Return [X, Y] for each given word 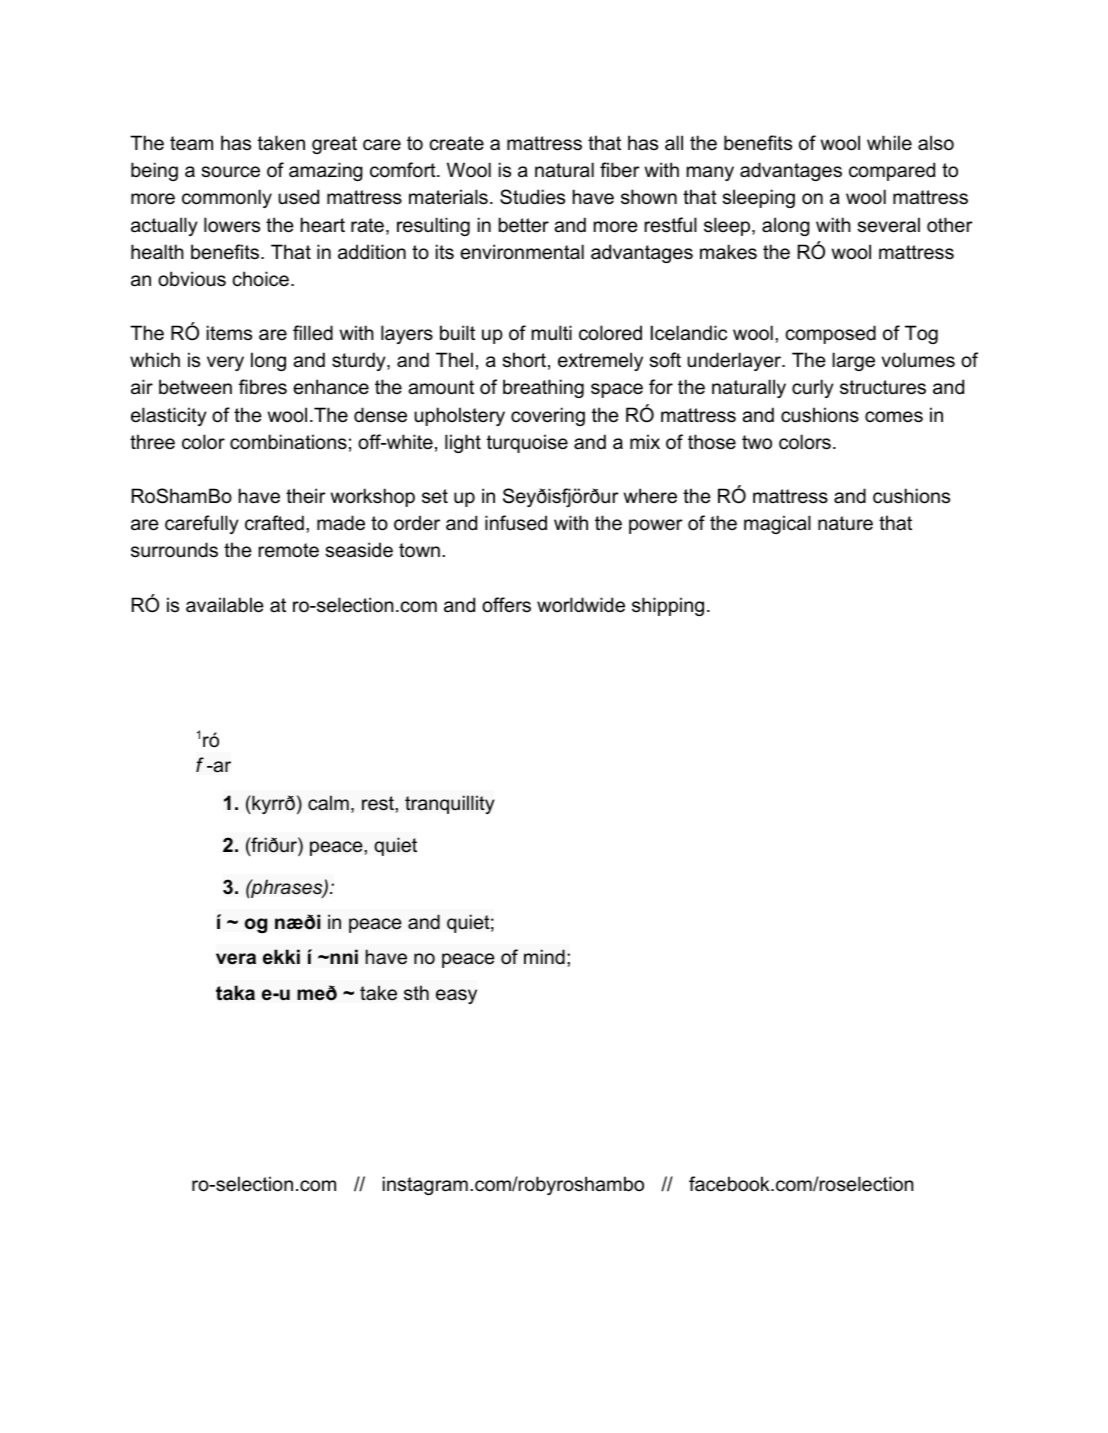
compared [892, 171]
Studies [532, 197]
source [230, 172]
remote [288, 550]
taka [235, 993]
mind [544, 956]
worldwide [581, 605]
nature [845, 523]
